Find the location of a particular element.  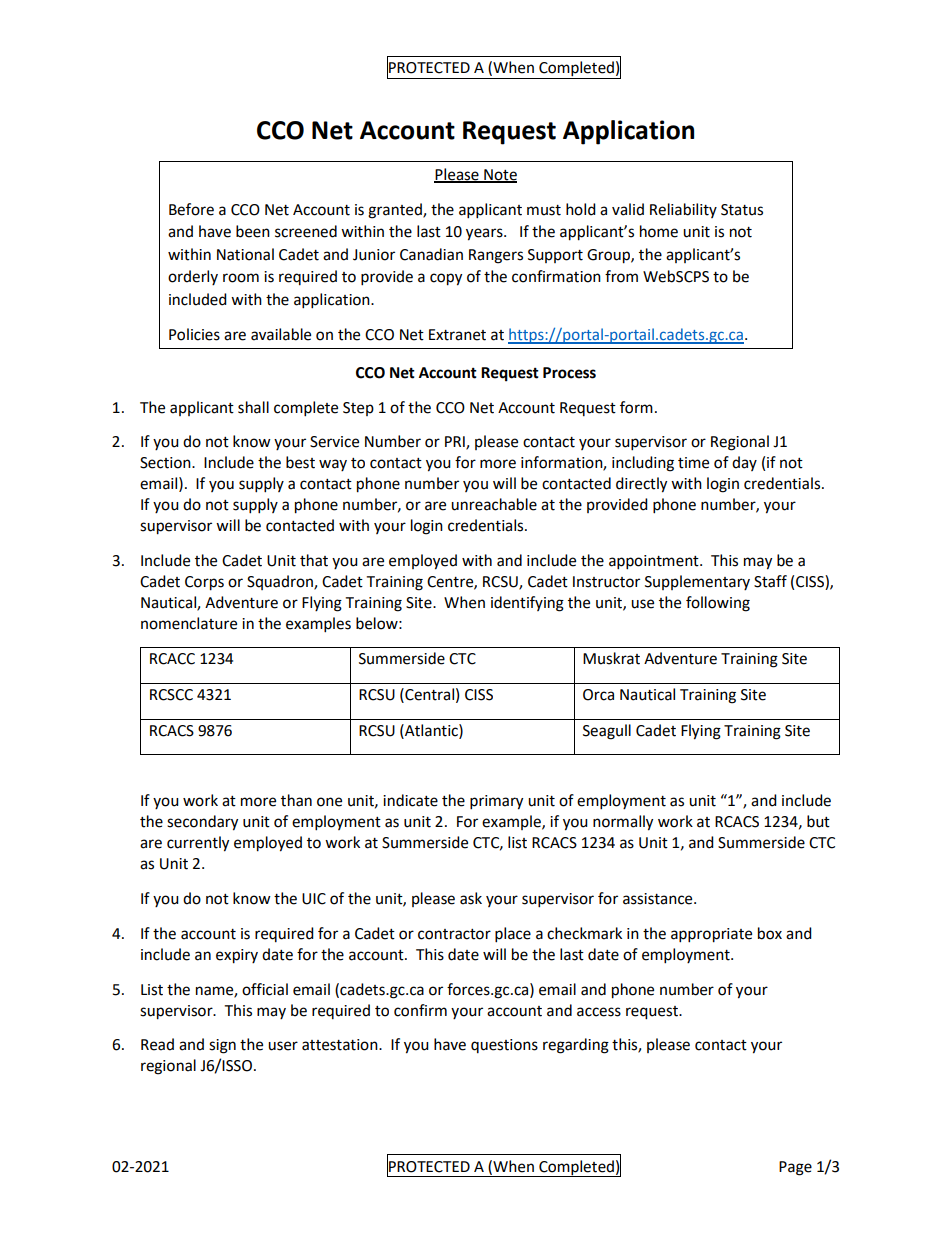

Status is located at coordinates (742, 210).
